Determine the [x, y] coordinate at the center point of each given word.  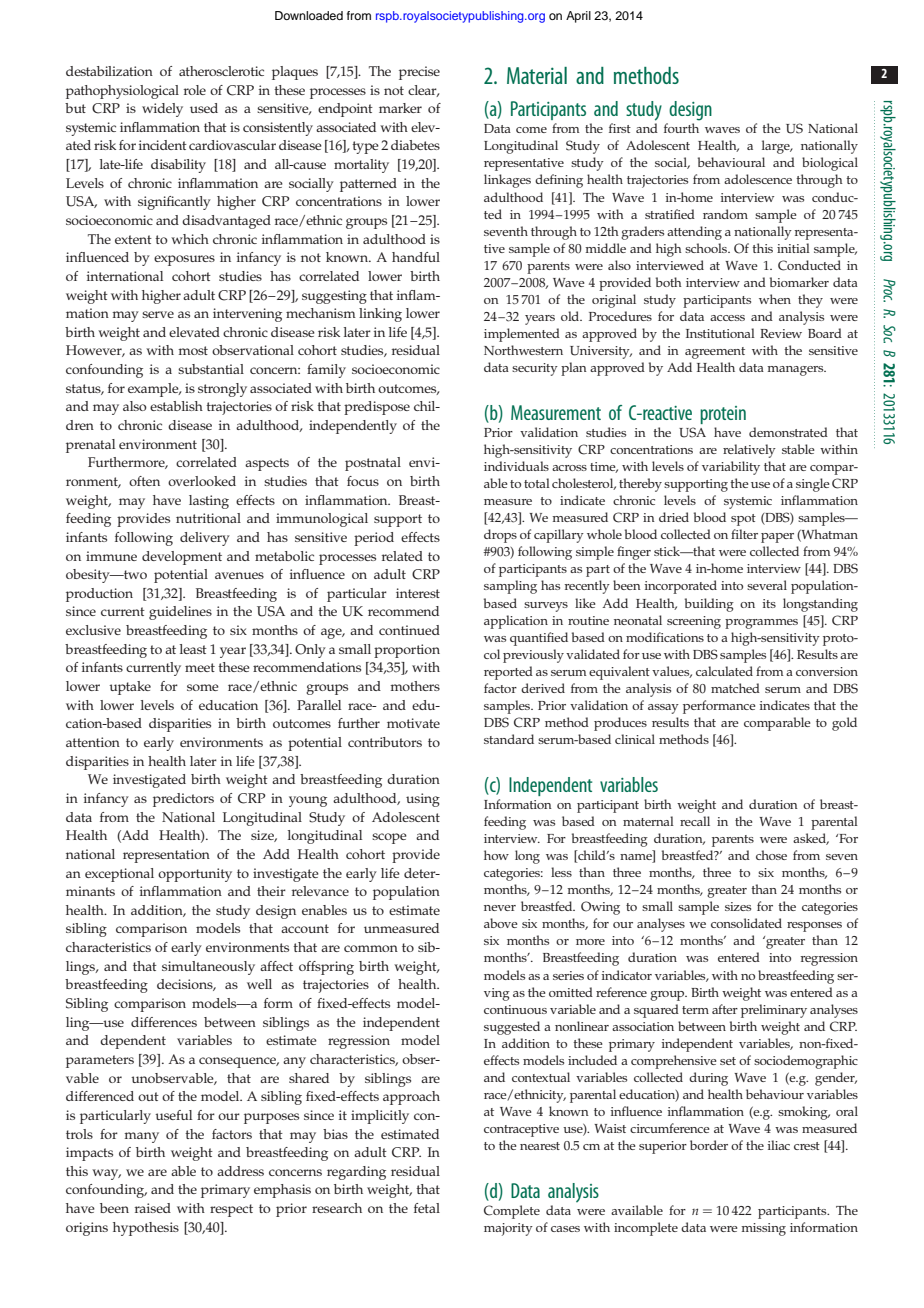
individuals [516, 466]
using [423, 800]
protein [723, 415]
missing [763, 1229]
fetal [427, 1208]
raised [153, 1208]
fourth [681, 128]
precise [419, 73]
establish [176, 406]
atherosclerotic [221, 71]
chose [771, 855]
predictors [183, 800]
